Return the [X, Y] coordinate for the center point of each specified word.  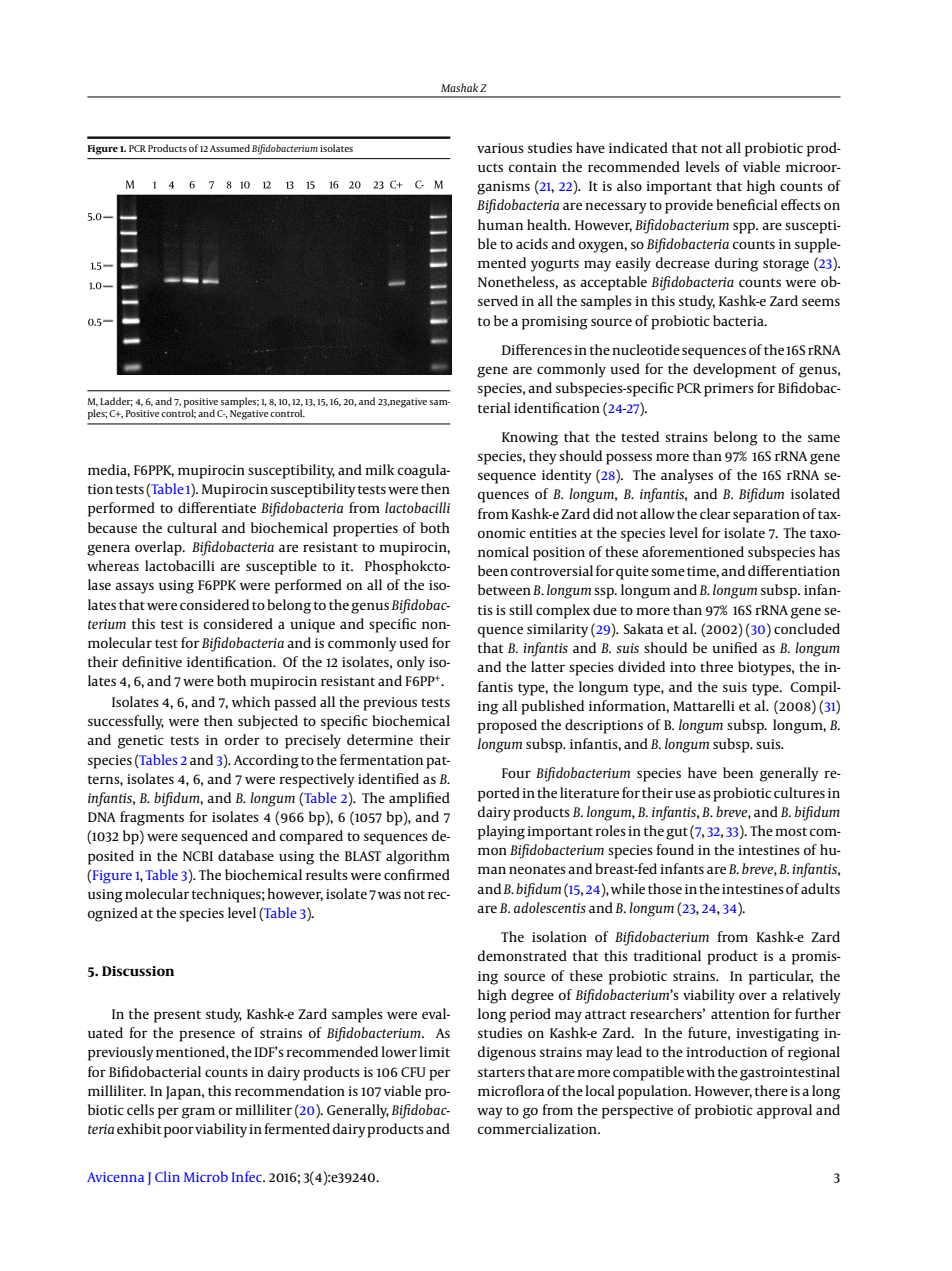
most [791, 831]
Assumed [230, 148]
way [490, 1113]
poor [179, 1132]
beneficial [747, 204]
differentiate [217, 507]
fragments [152, 818]
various [500, 148]
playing [501, 832]
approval [784, 1111]
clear [715, 513]
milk [379, 469]
